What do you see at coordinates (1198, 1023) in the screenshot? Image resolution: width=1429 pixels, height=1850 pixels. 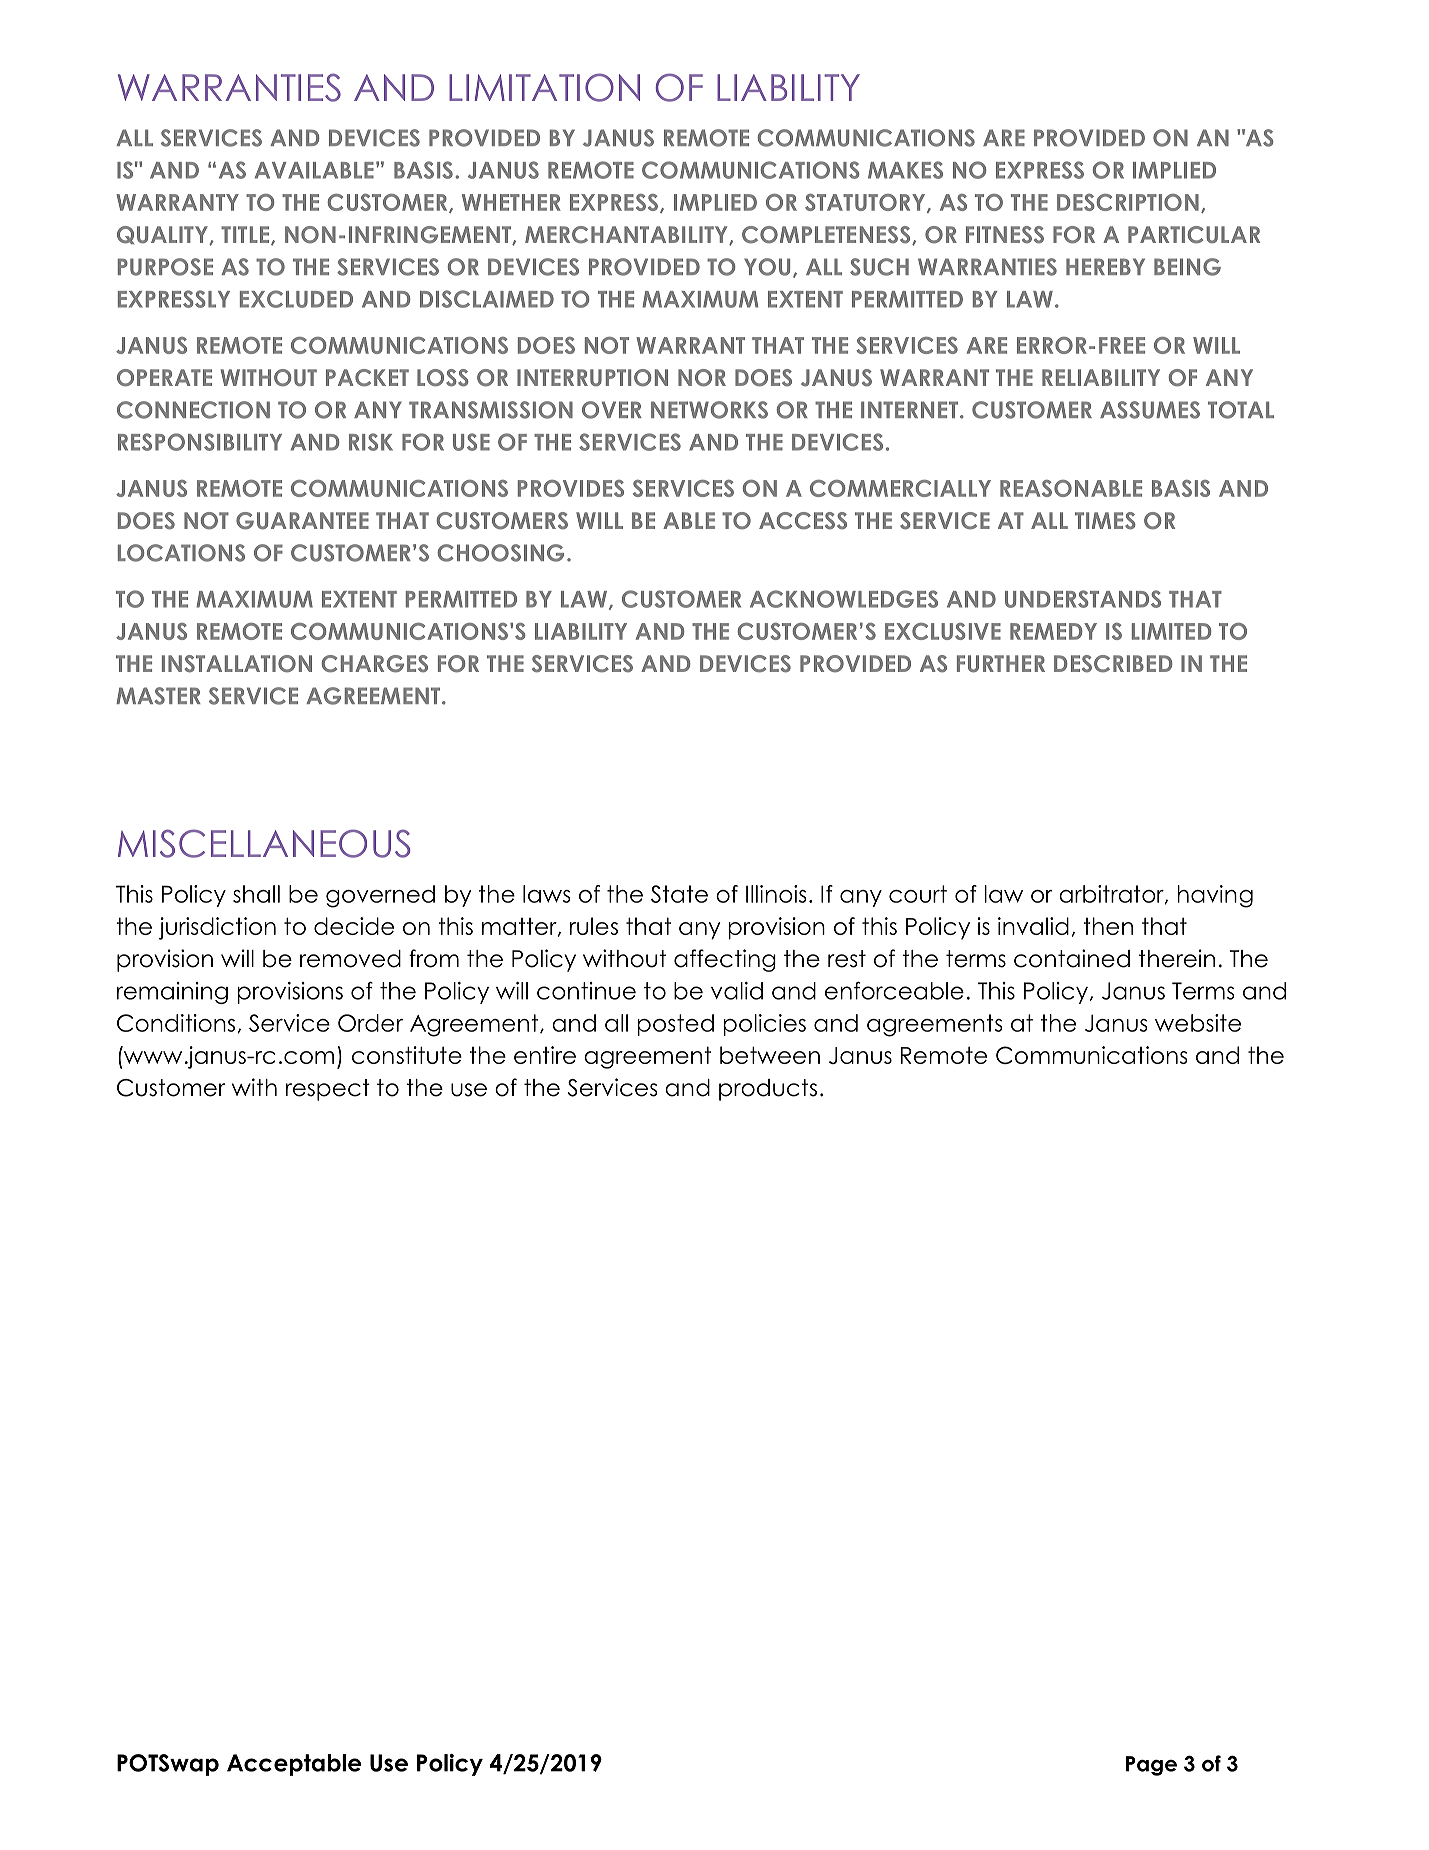 I see `website` at bounding box center [1198, 1023].
